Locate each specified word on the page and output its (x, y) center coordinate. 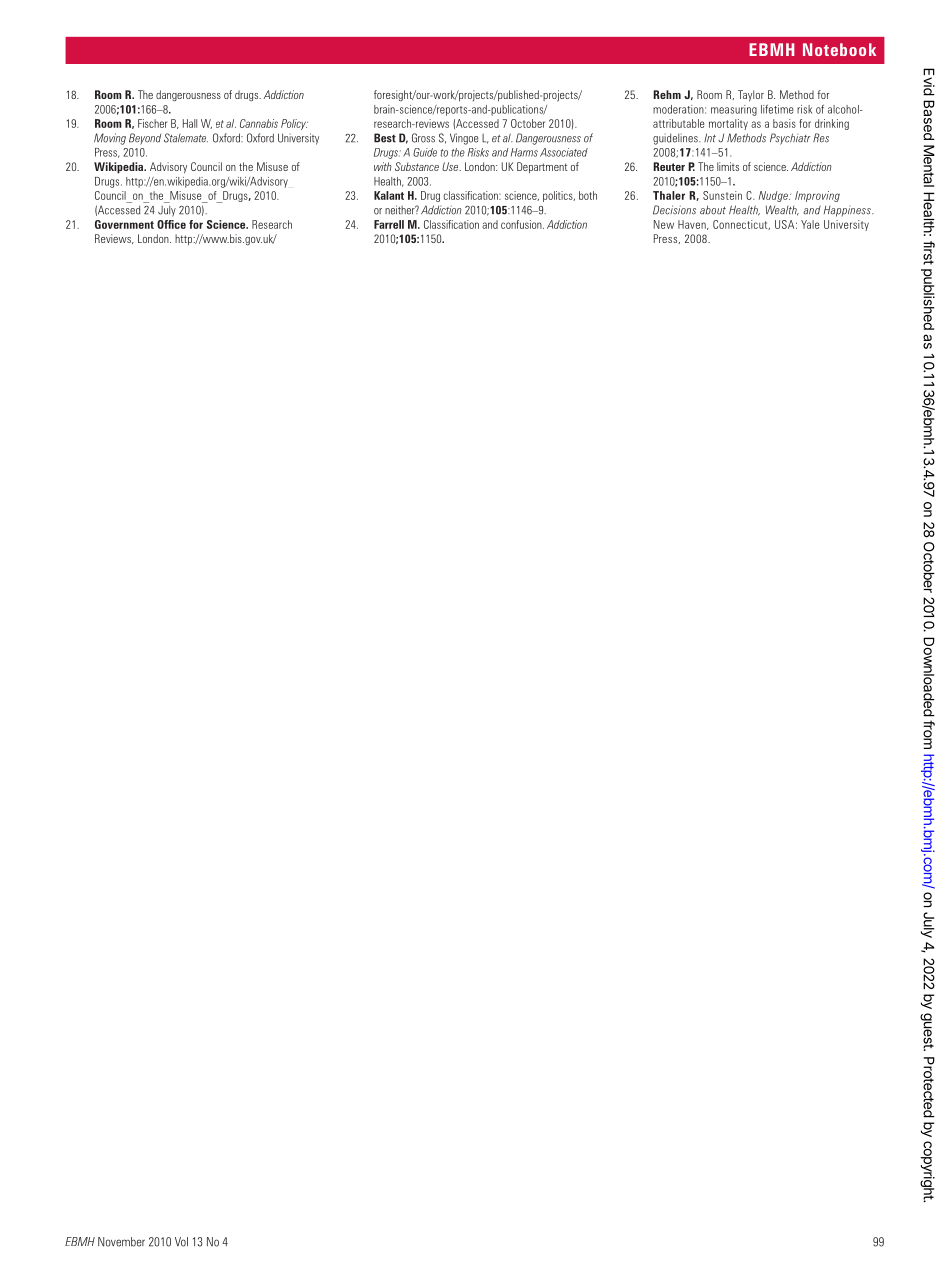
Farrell (389, 224)
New (664, 224)
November (121, 1242)
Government (124, 224)
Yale (810, 224)
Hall (190, 123)
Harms (524, 152)
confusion (522, 224)
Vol (181, 1242)
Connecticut (741, 225)
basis (784, 123)
